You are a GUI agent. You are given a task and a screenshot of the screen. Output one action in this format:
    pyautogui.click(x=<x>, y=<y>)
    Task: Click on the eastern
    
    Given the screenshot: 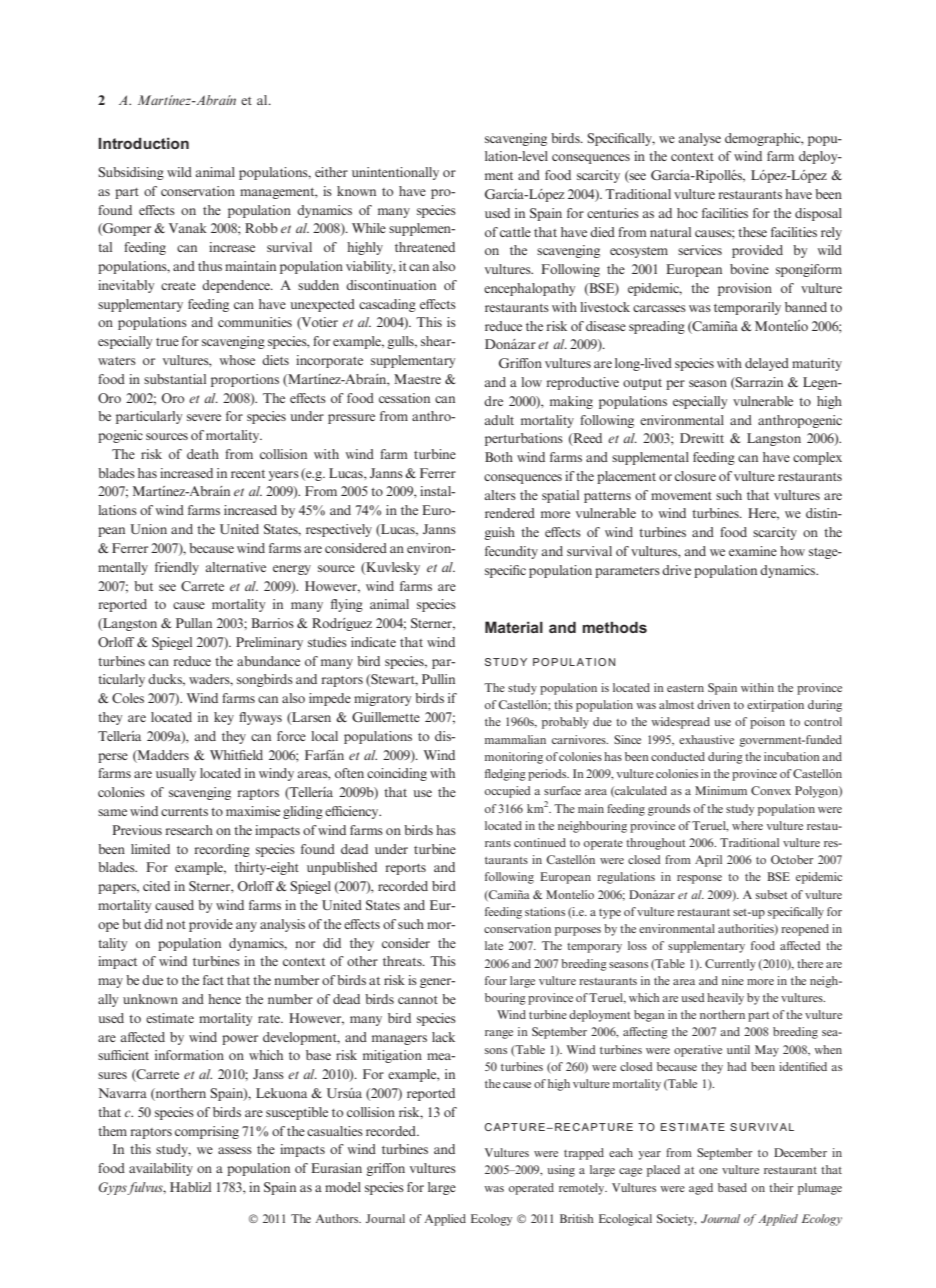 What is the action you would take?
    pyautogui.click(x=685, y=688)
